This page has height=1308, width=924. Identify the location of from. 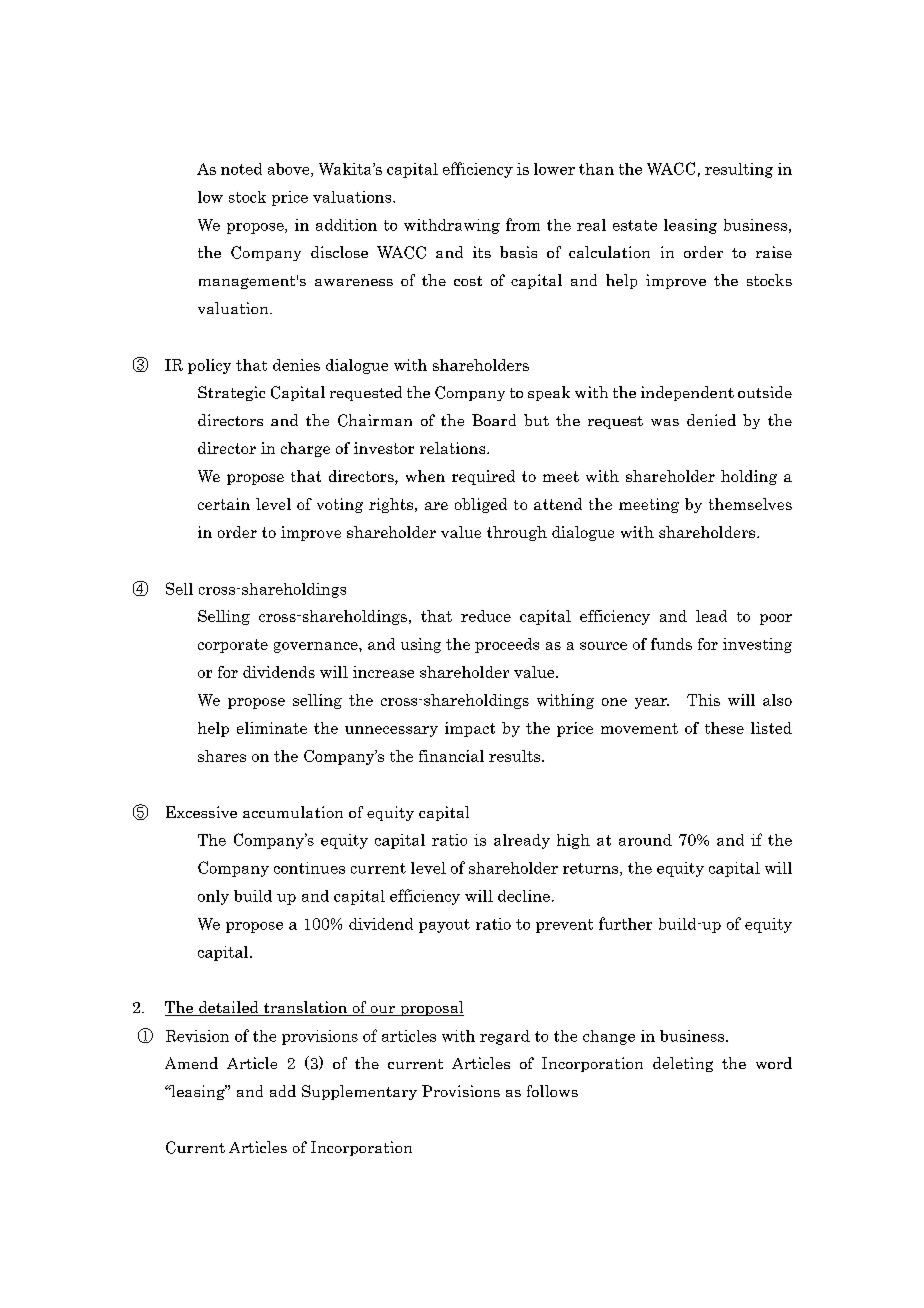
(523, 224).
